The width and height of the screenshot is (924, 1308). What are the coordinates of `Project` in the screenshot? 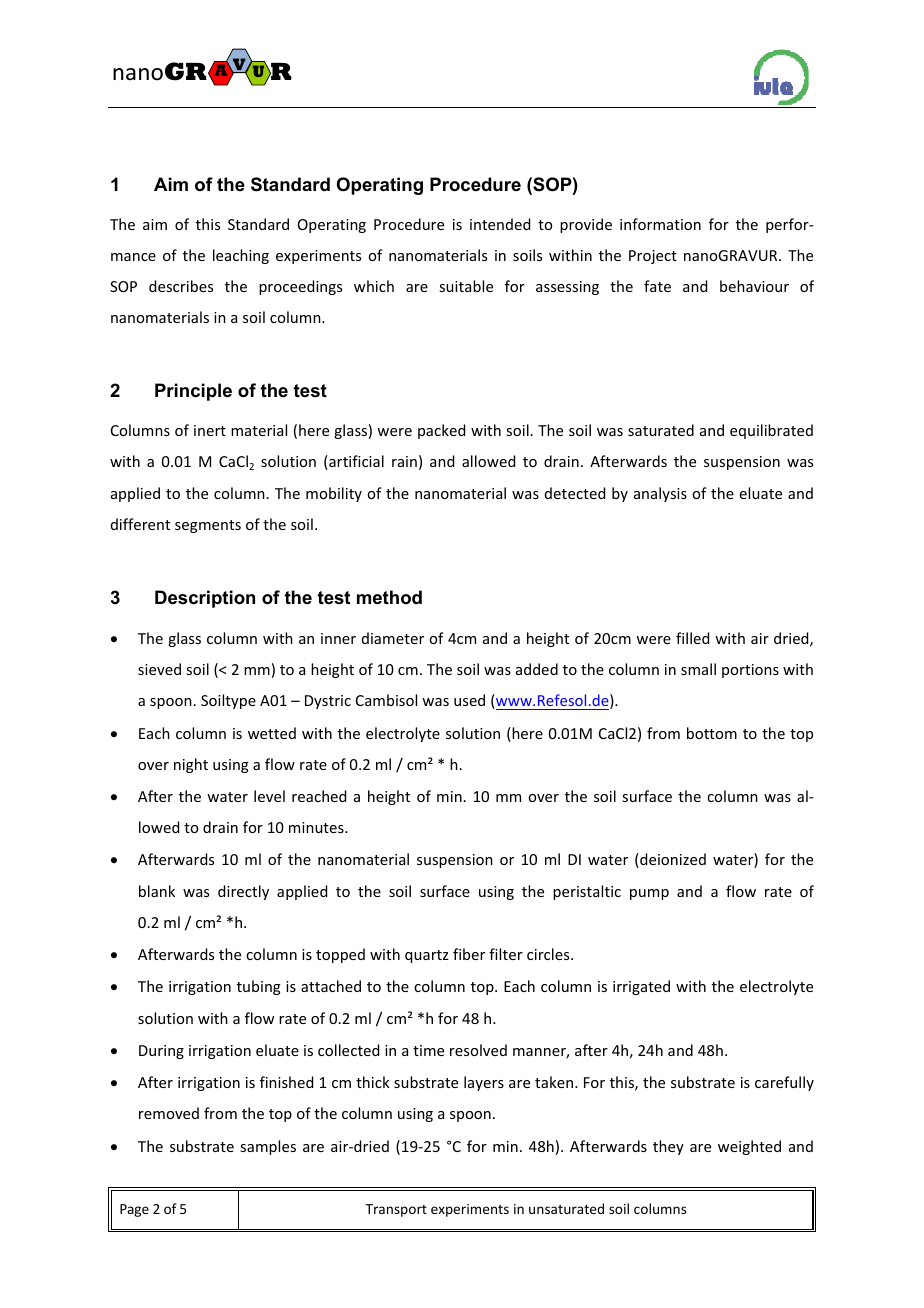 It's located at (653, 257).
